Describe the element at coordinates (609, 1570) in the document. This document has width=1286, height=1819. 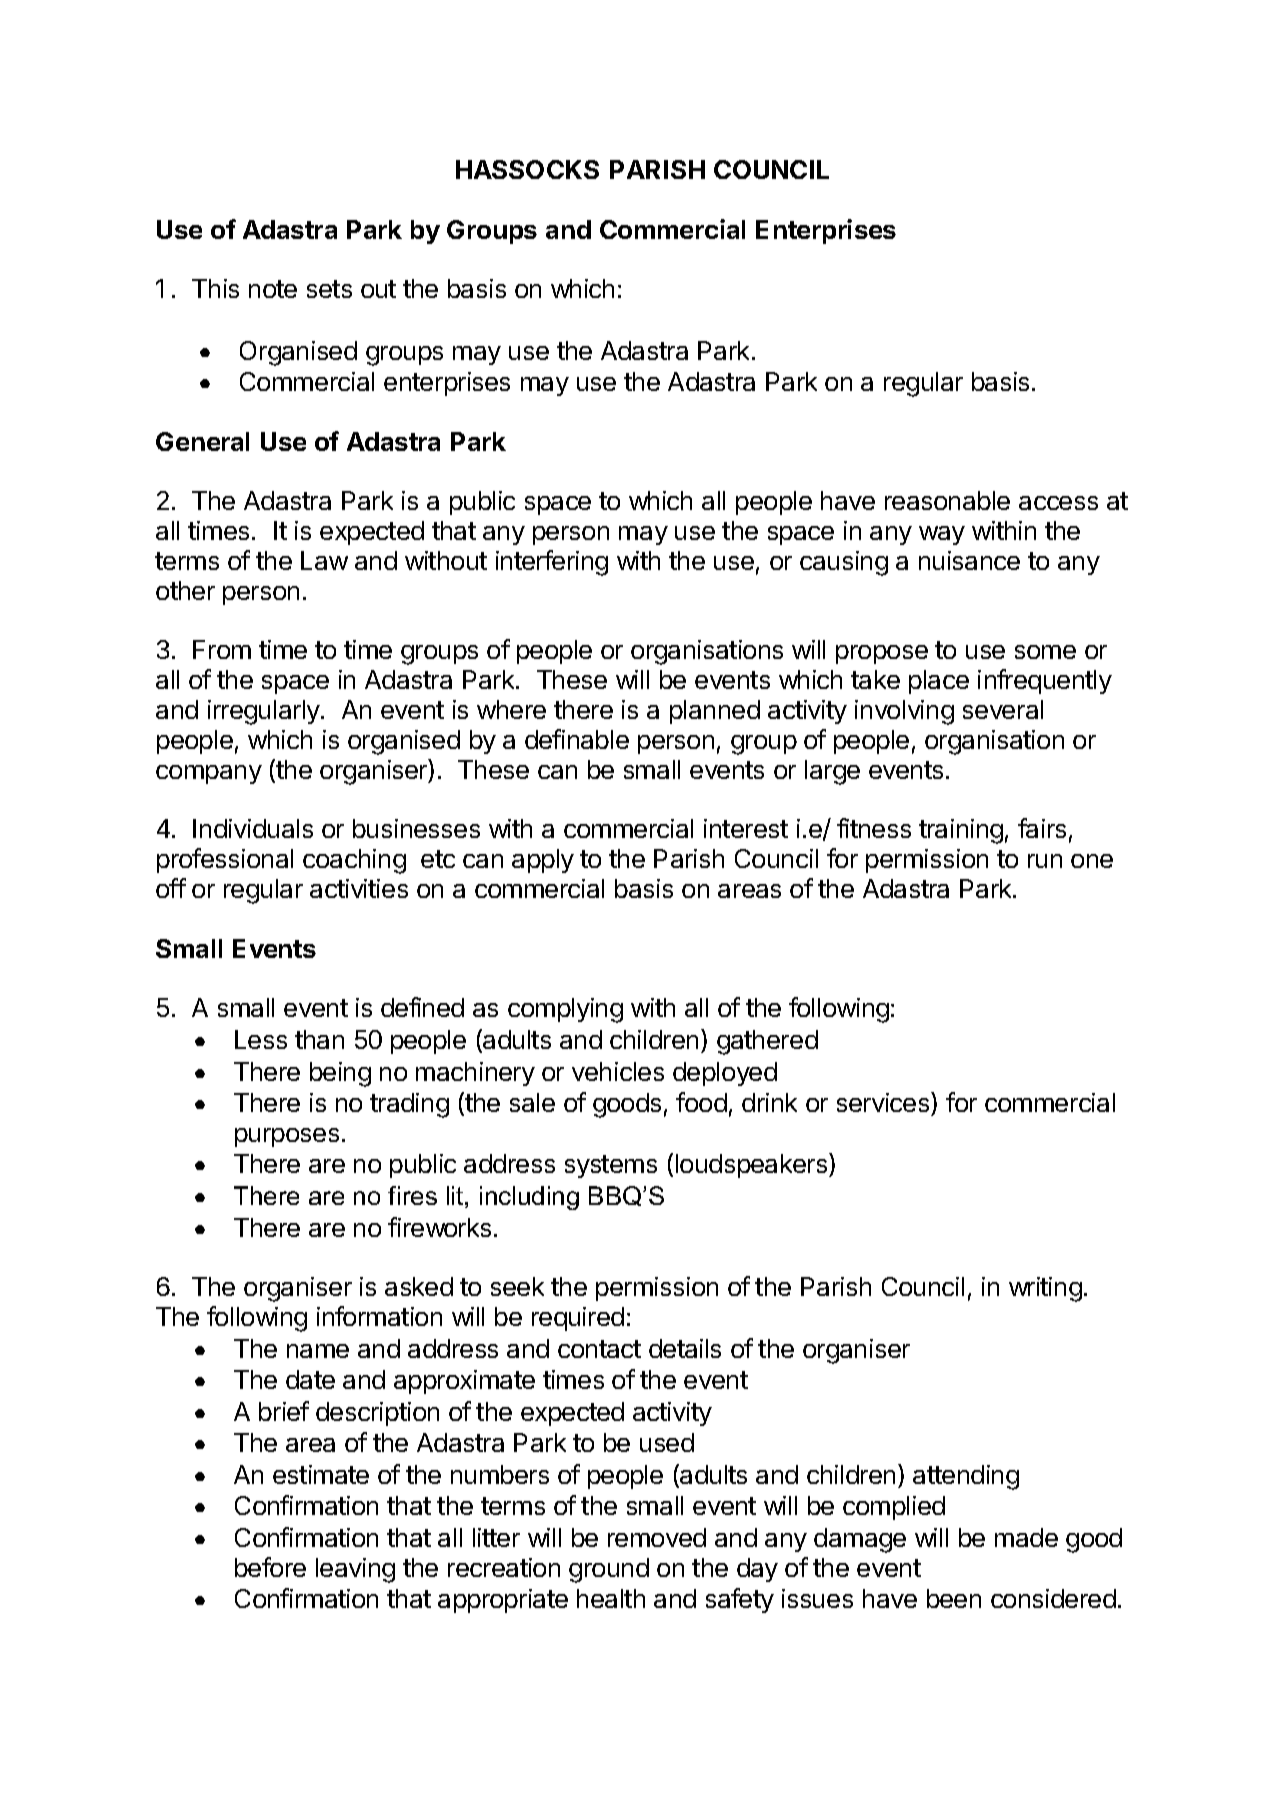
I see `ground` at that location.
